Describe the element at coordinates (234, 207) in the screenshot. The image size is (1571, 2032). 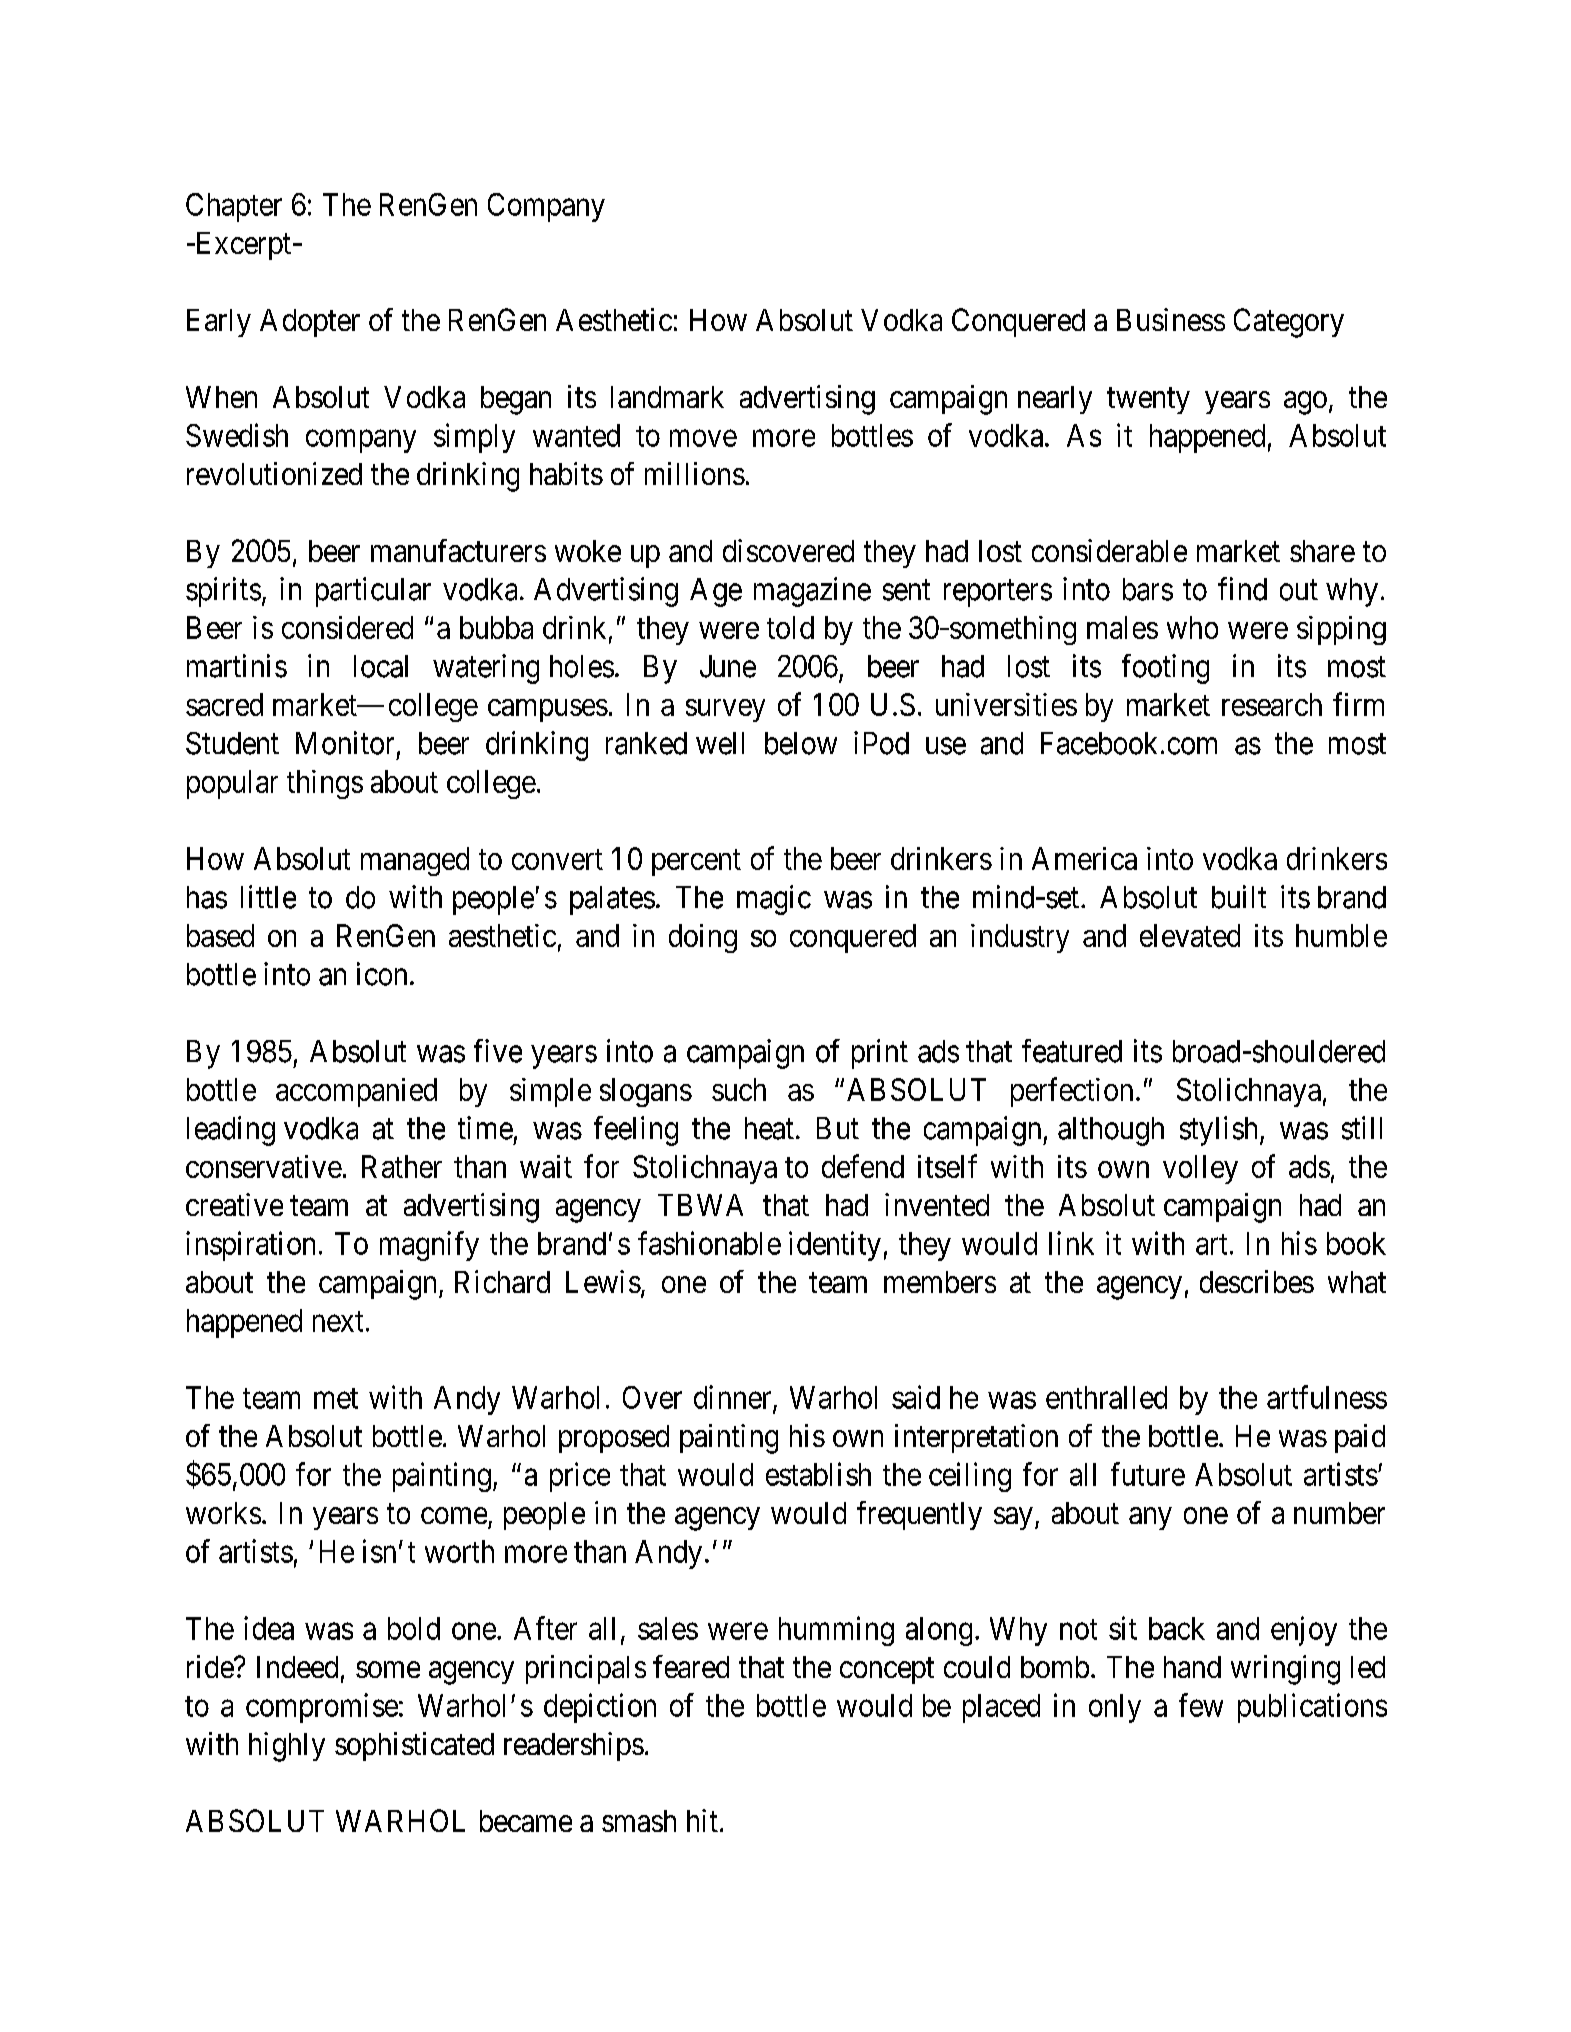
I see `Chapter` at that location.
